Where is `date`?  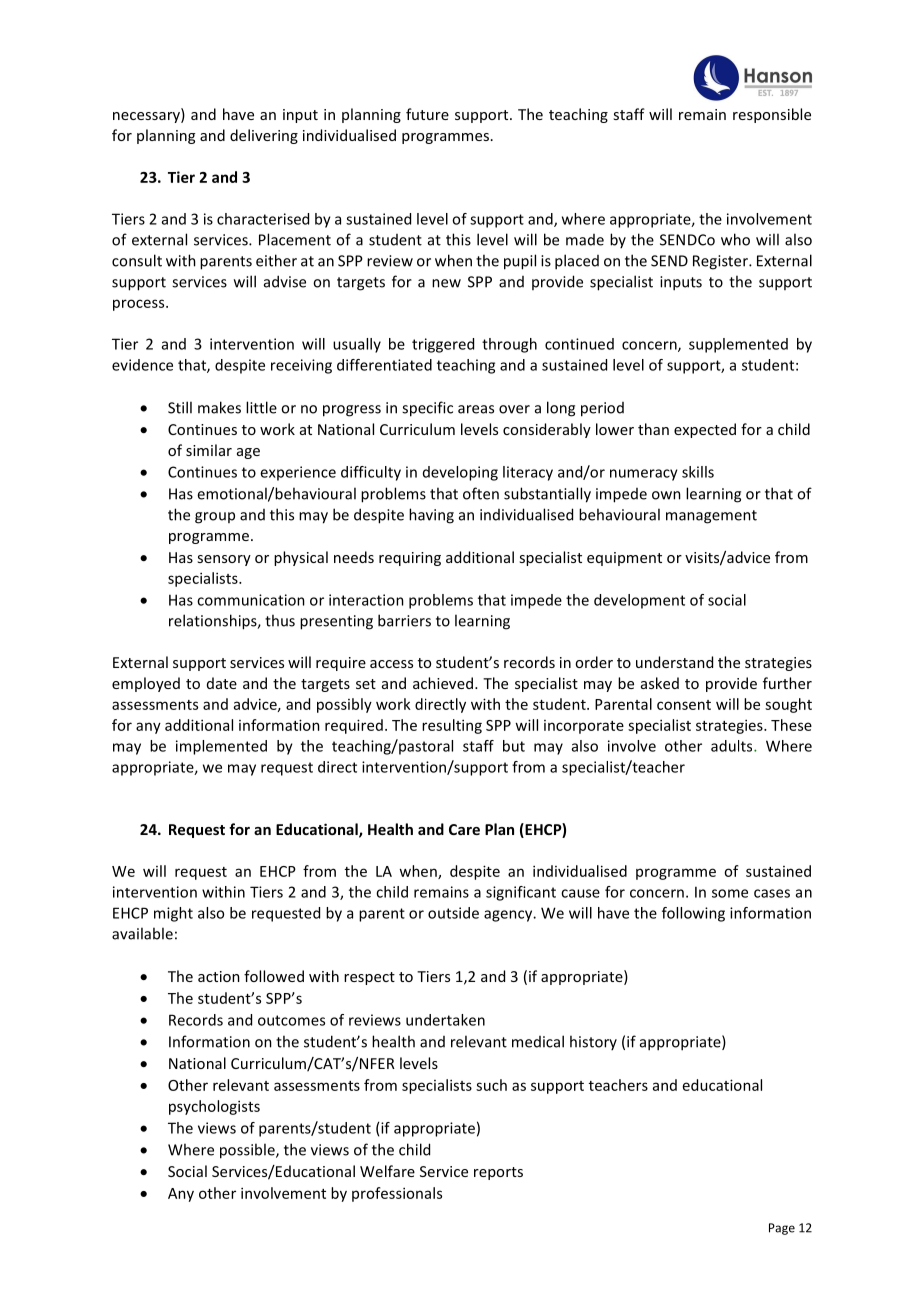
date is located at coordinates (222, 683).
